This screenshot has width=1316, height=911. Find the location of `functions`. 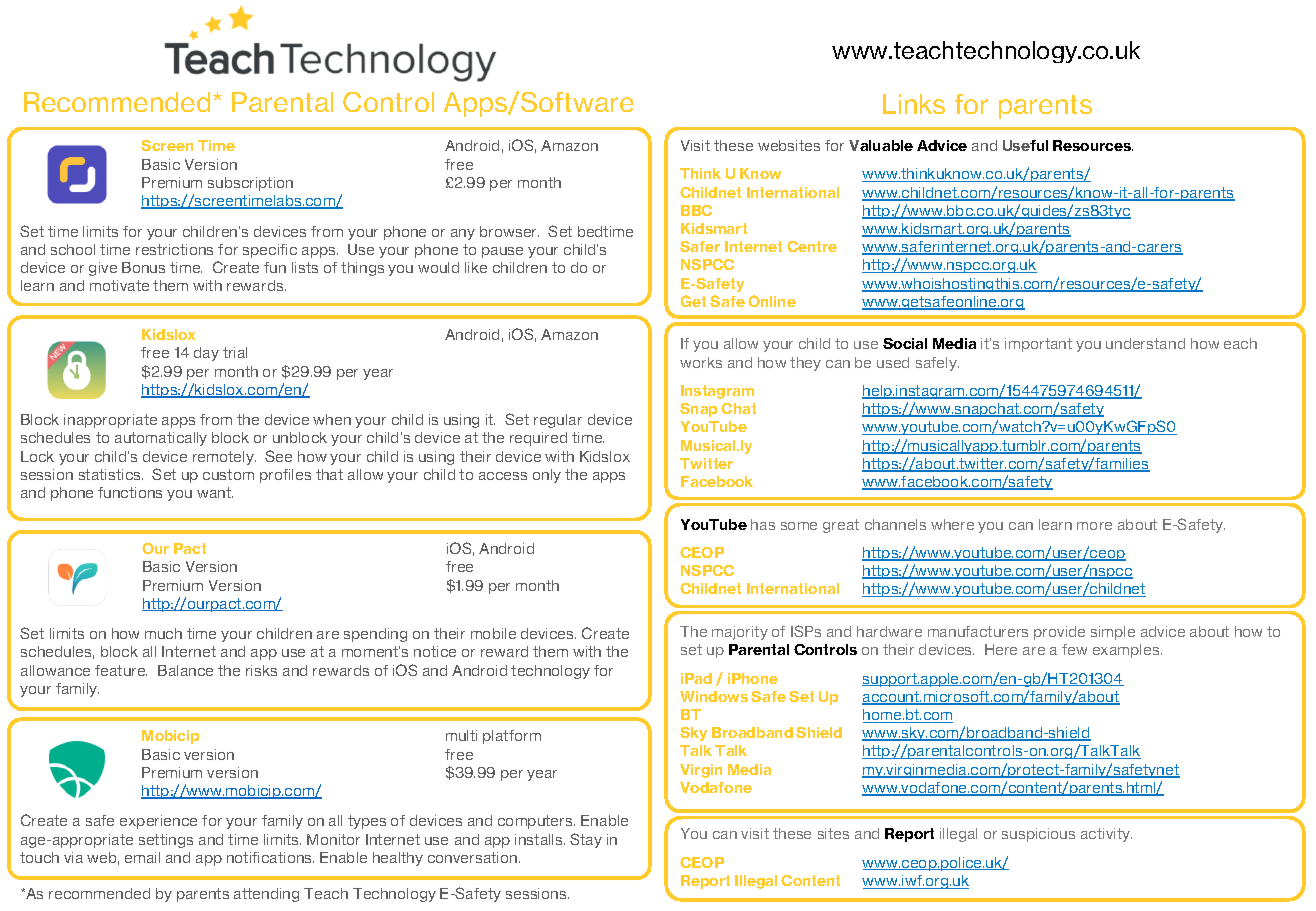

functions is located at coordinates (130, 492).
